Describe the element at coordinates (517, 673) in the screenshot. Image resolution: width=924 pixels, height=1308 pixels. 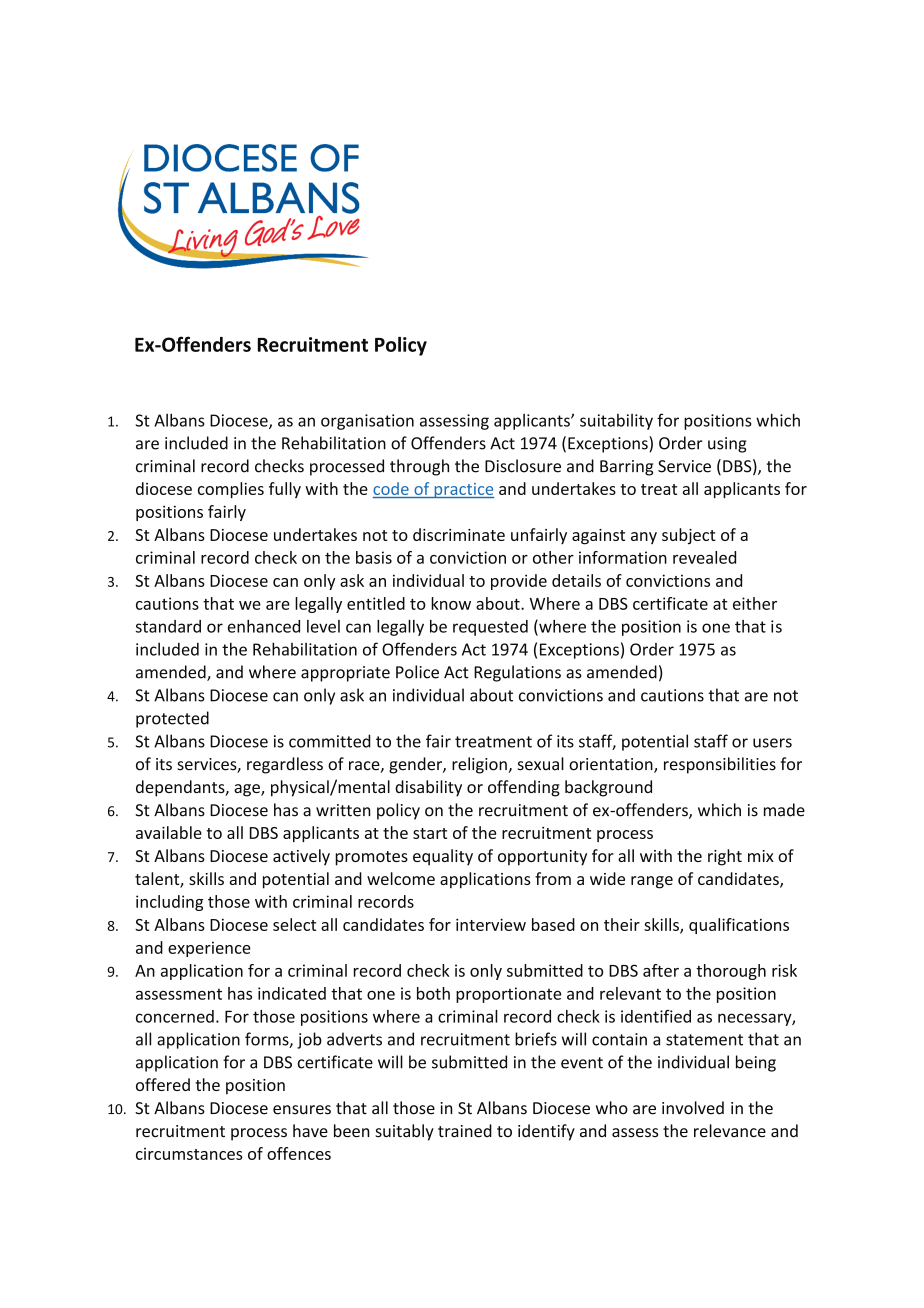
I see `Regulations` at that location.
